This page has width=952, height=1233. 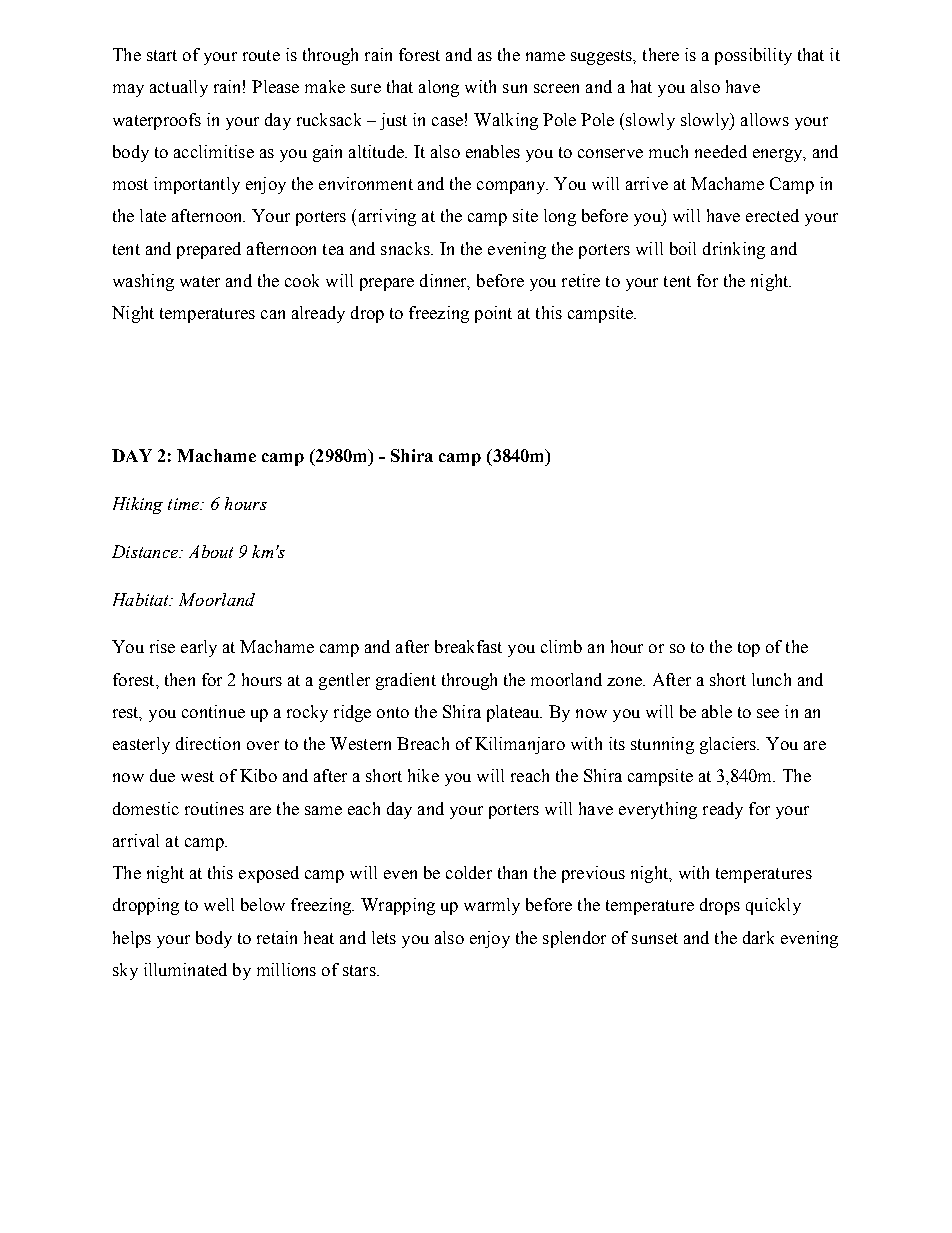 I want to click on washing, so click(x=143, y=282).
